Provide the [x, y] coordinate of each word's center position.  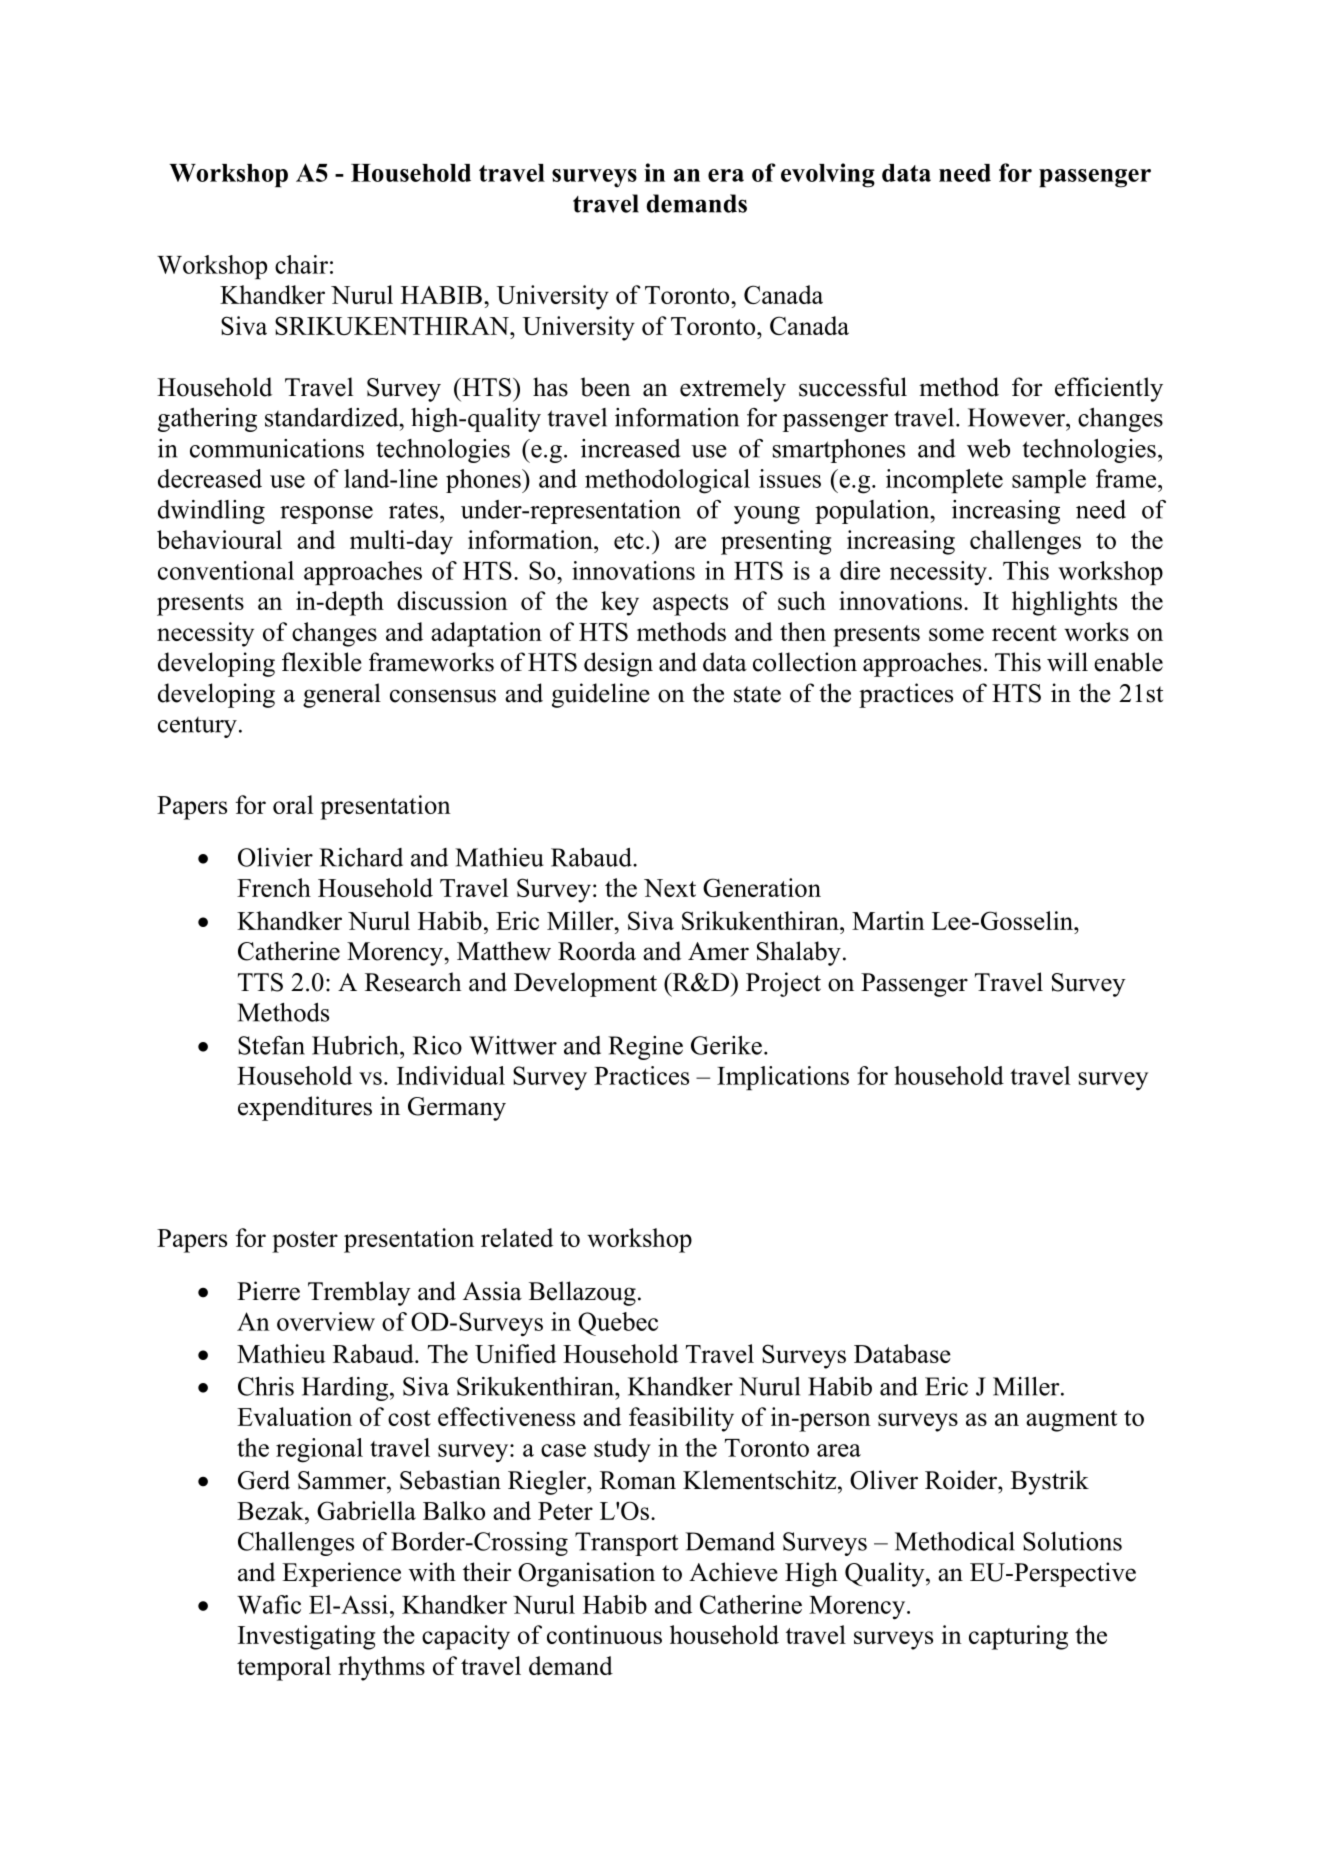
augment [1071, 1421]
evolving [828, 175]
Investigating [306, 1637]
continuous [604, 1634]
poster [305, 1242]
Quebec [618, 1324]
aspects [690, 605]
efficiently [1109, 389]
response [326, 515]
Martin [888, 920]
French [274, 887]
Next [670, 888]
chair [301, 264]
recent [1024, 633]
